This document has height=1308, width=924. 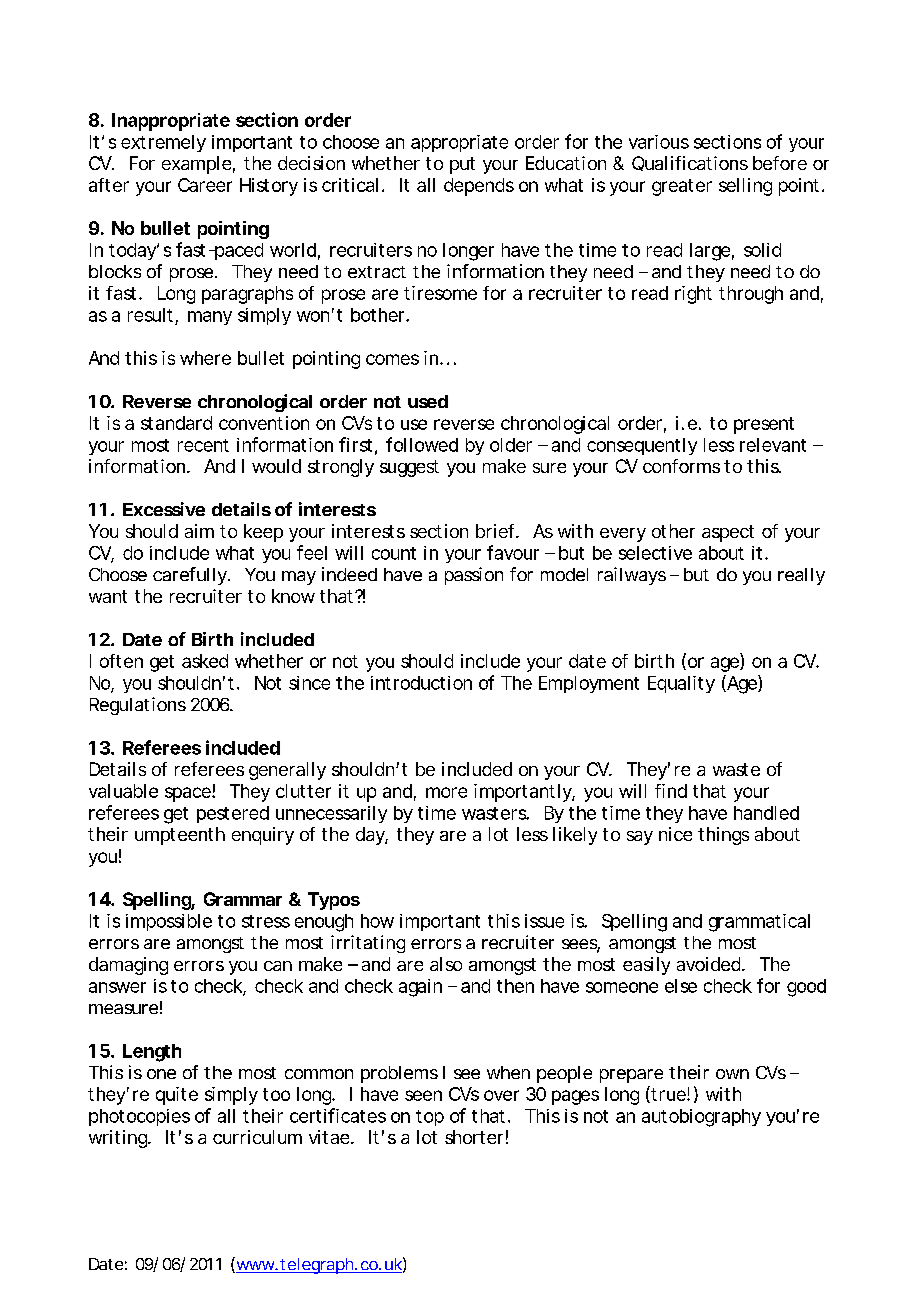 I want to click on Equality, so click(x=681, y=684).
